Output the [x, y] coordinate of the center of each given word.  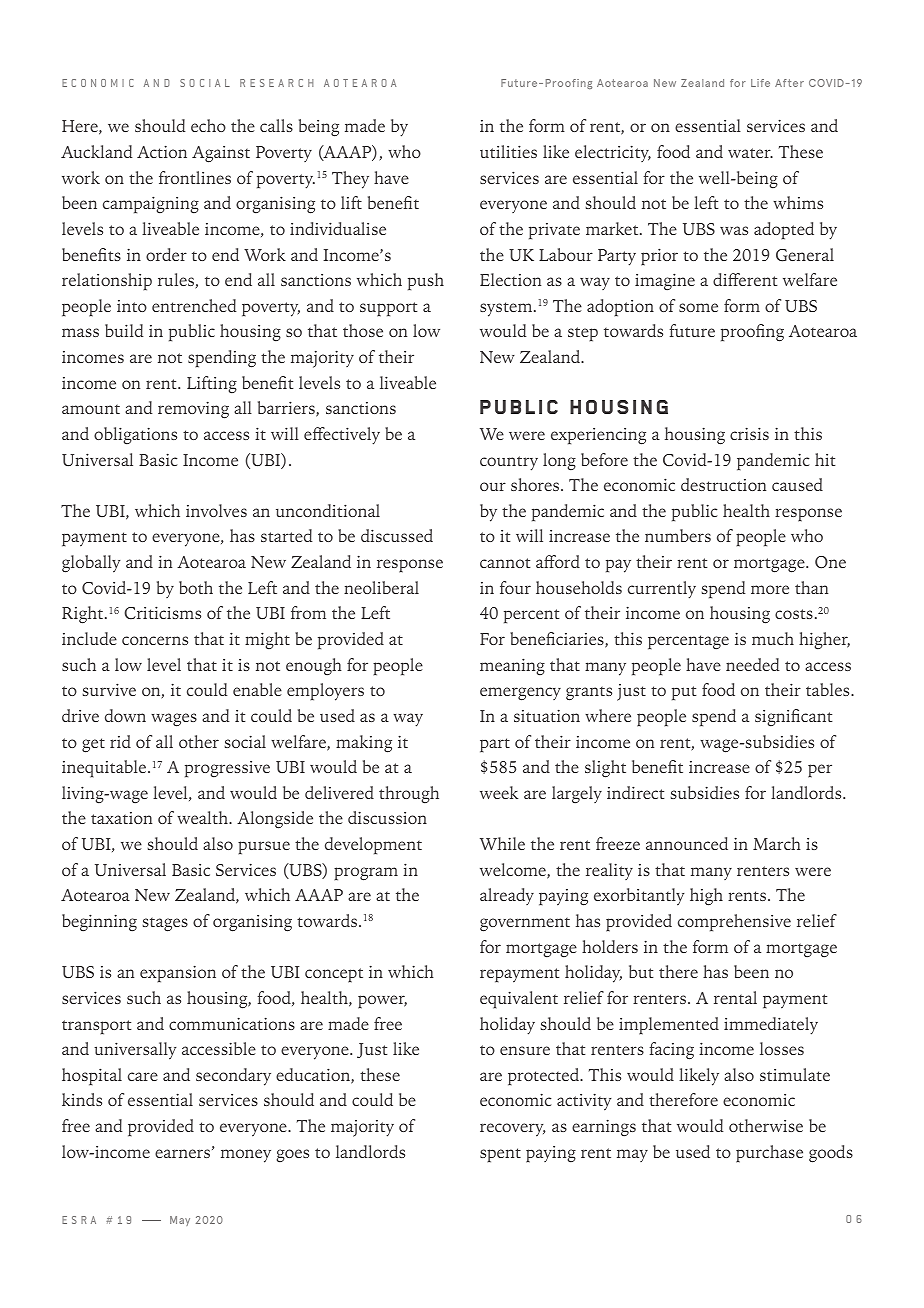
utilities [508, 151]
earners [182, 1153]
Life [760, 83]
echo [208, 125]
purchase [769, 1154]
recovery [513, 1130]
